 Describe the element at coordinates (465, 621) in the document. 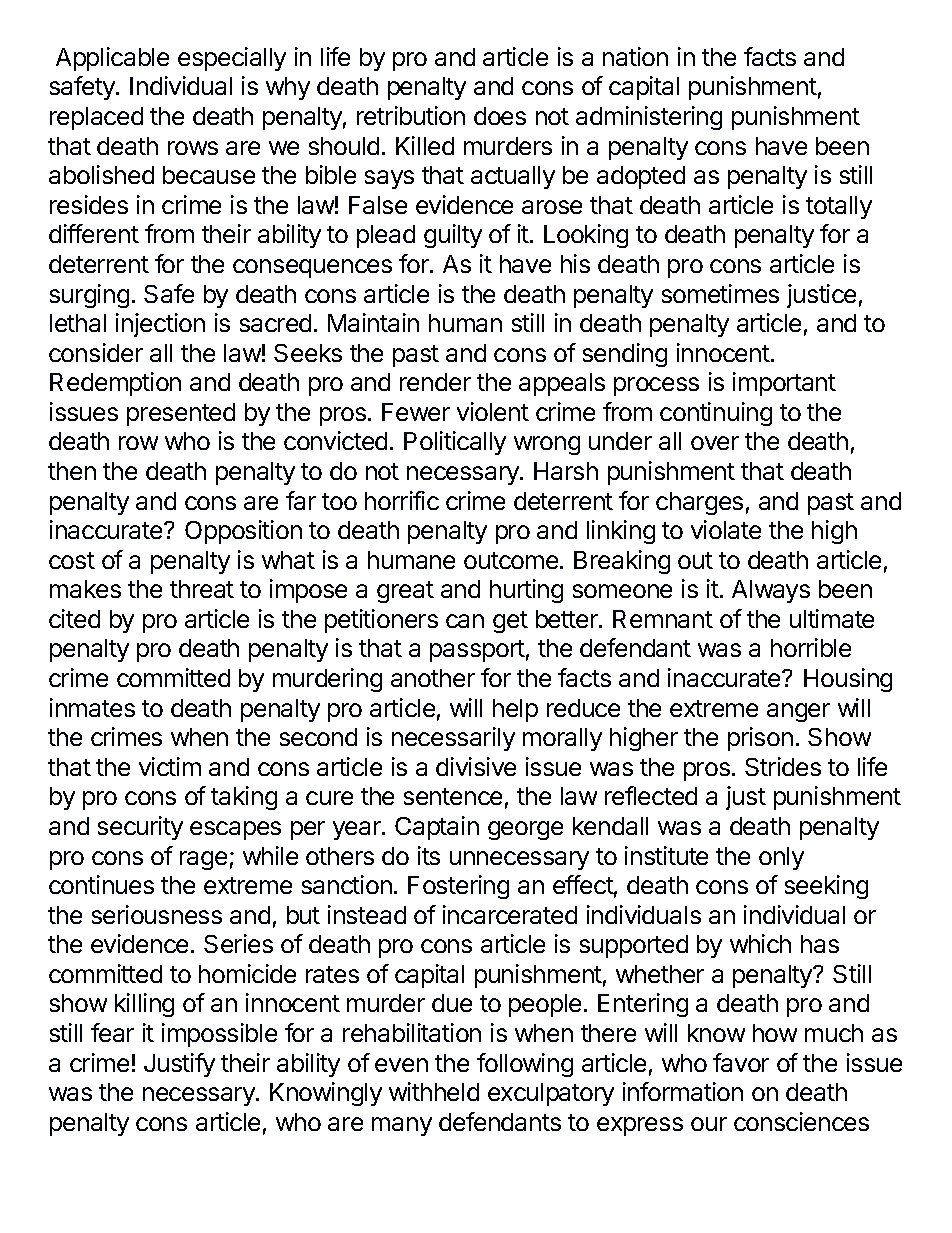

I see `can` at that location.
